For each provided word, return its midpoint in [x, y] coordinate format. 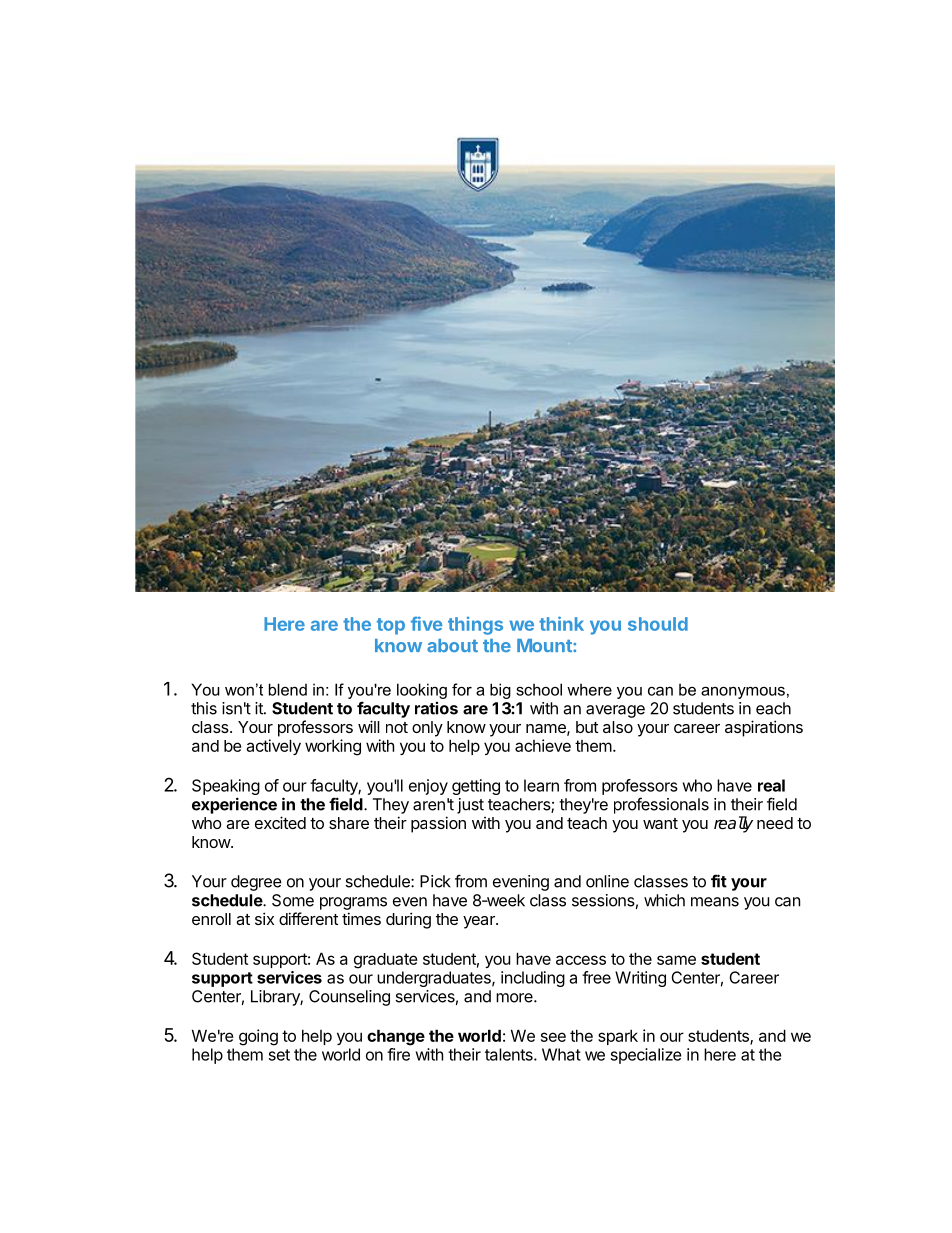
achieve [543, 745]
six [264, 918]
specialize [646, 1056]
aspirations [764, 728]
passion [438, 824]
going [258, 1037]
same [676, 960]
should [658, 624]
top [391, 626]
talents [510, 1054]
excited [280, 822]
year [480, 922]
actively [273, 747]
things [475, 626]
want [660, 823]
